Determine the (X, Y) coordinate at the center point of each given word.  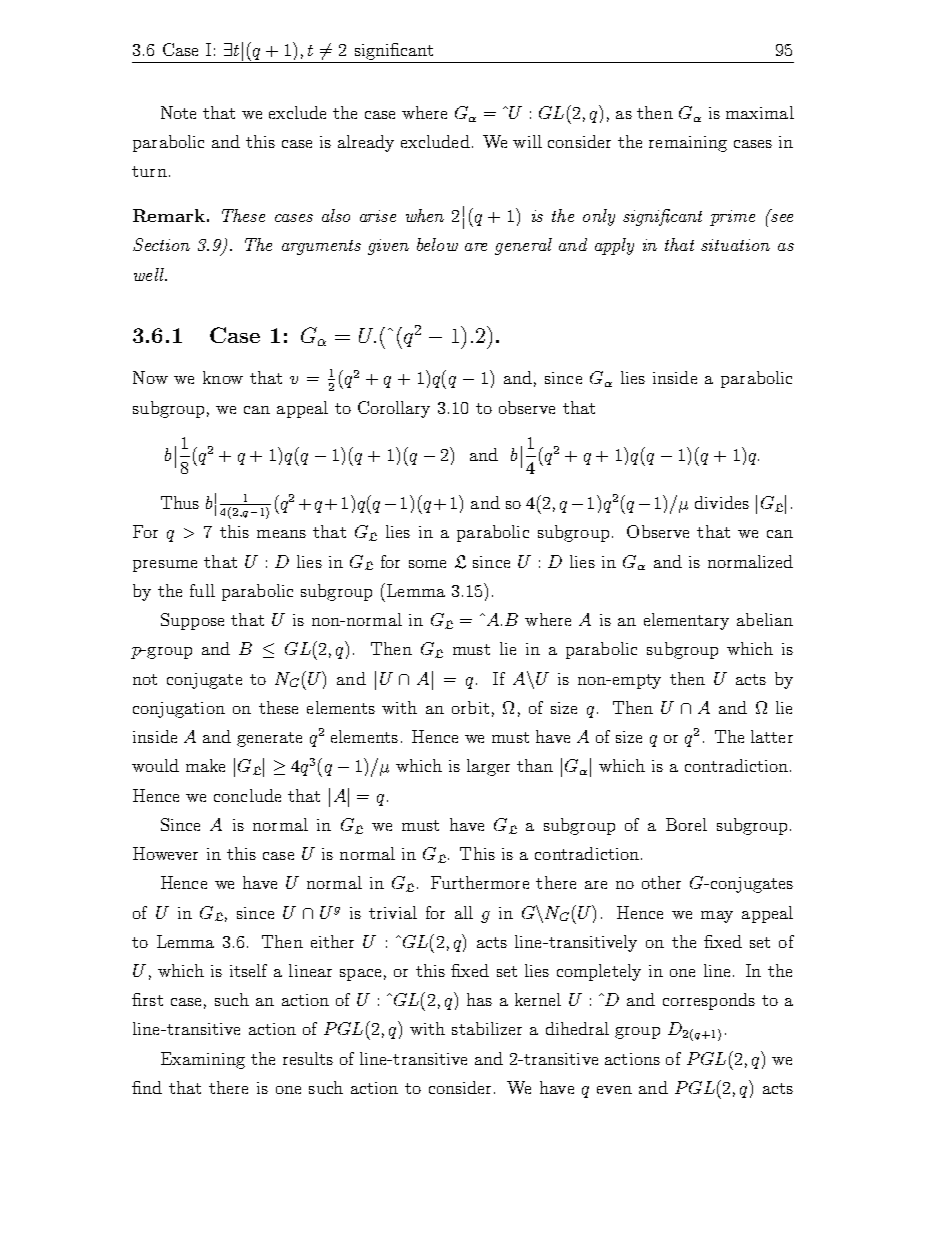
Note (178, 112)
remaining (688, 144)
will (527, 141)
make (205, 765)
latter (772, 736)
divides (722, 502)
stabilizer (487, 1028)
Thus (180, 502)
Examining (203, 1060)
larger (488, 767)
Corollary (394, 409)
